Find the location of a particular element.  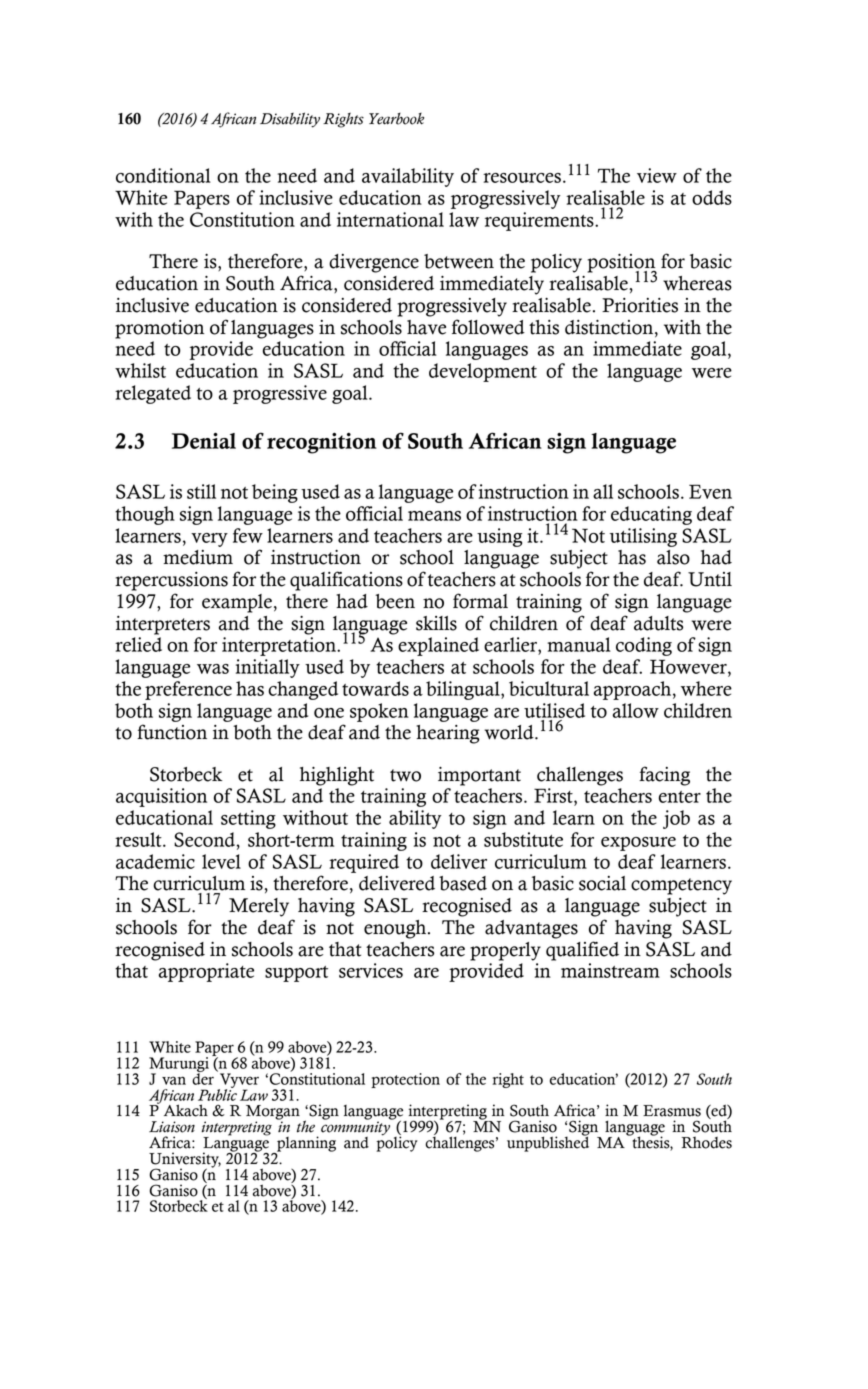

view is located at coordinates (657, 175).
